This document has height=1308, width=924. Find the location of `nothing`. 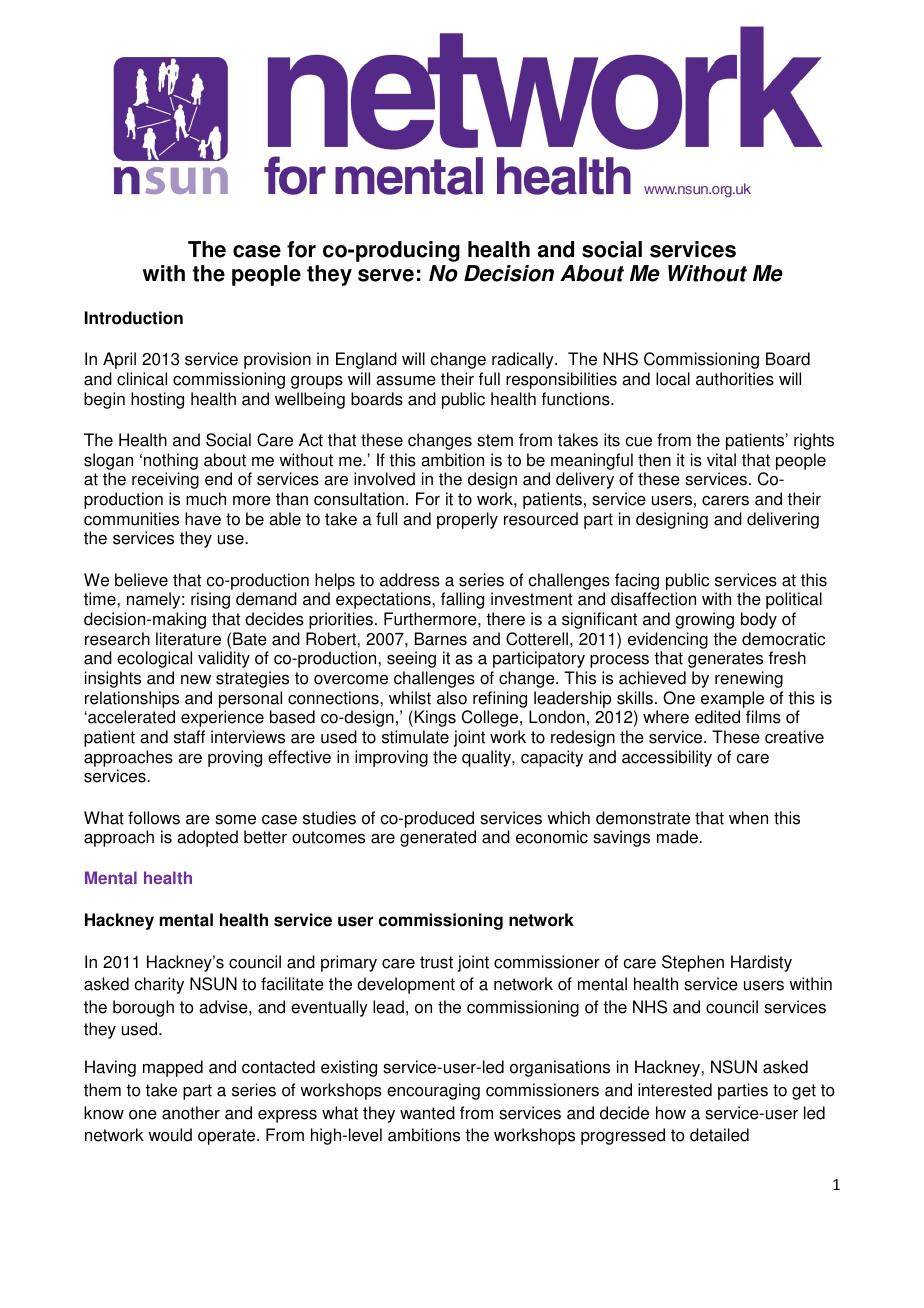

nothing is located at coordinates (171, 461).
